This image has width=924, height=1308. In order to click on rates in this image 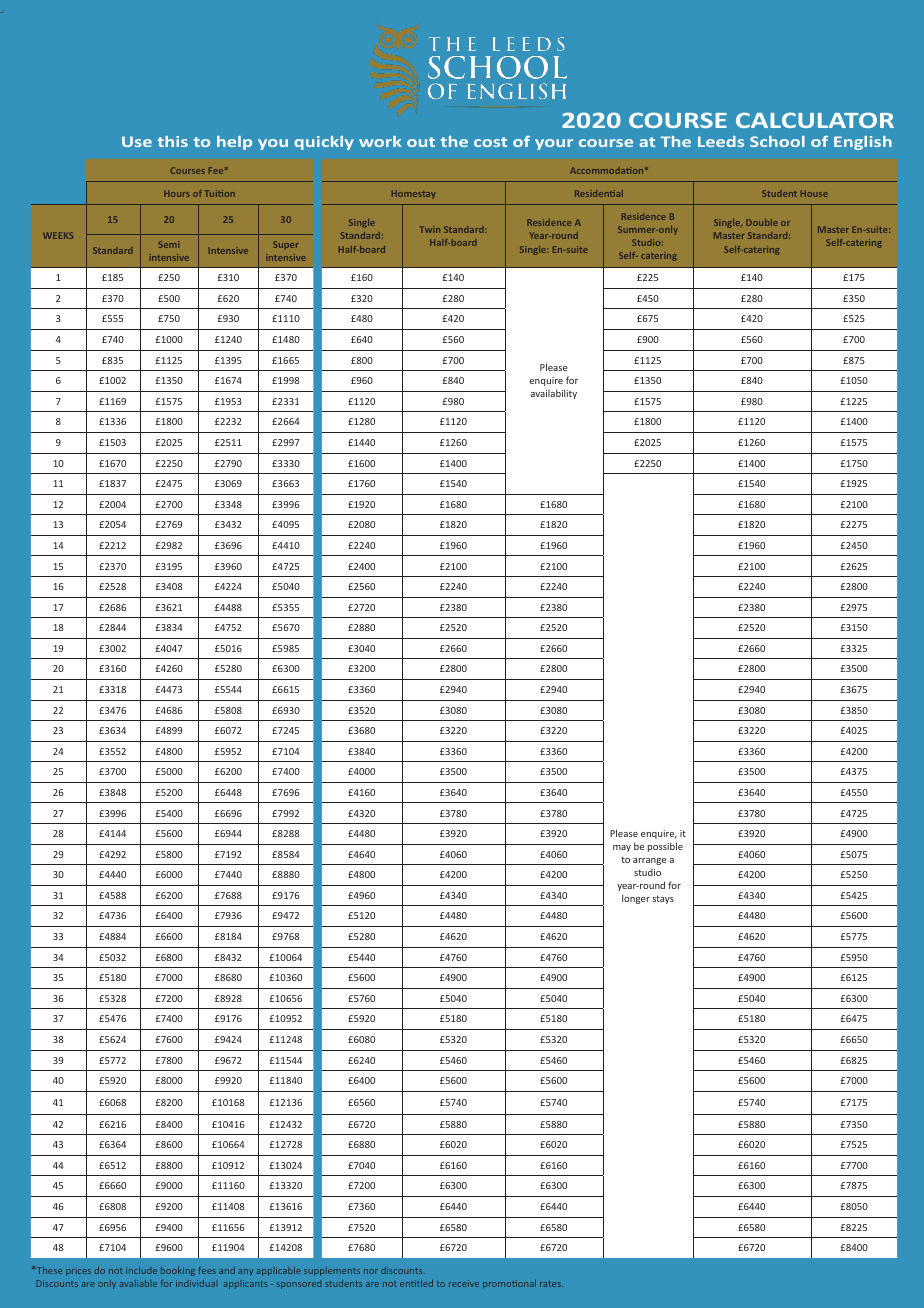, I will do `click(551, 1284)`.
